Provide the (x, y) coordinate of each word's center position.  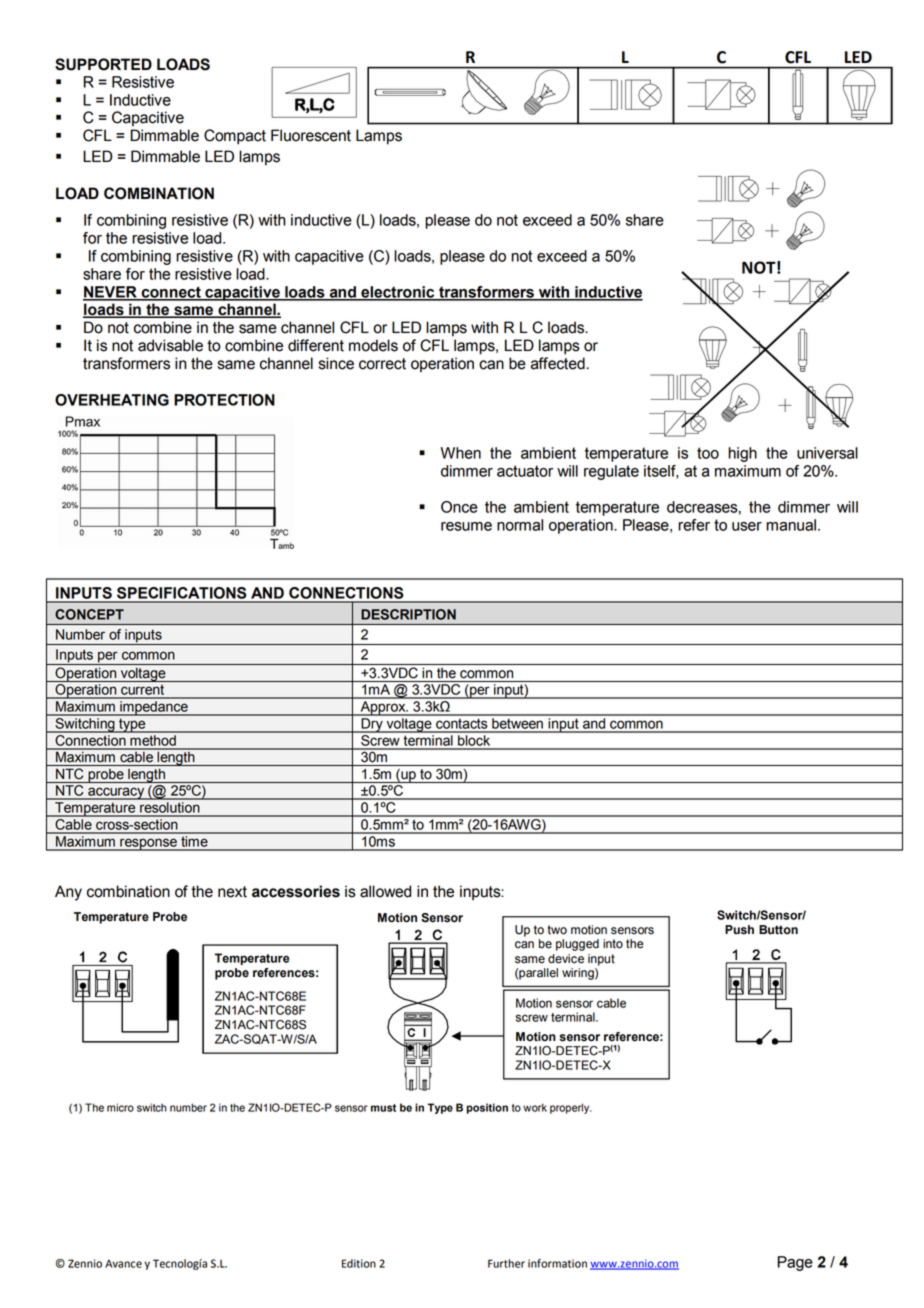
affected (558, 363)
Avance (123, 1264)
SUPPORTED (103, 64)
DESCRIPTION (408, 614)
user (747, 526)
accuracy (116, 793)
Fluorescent (311, 135)
